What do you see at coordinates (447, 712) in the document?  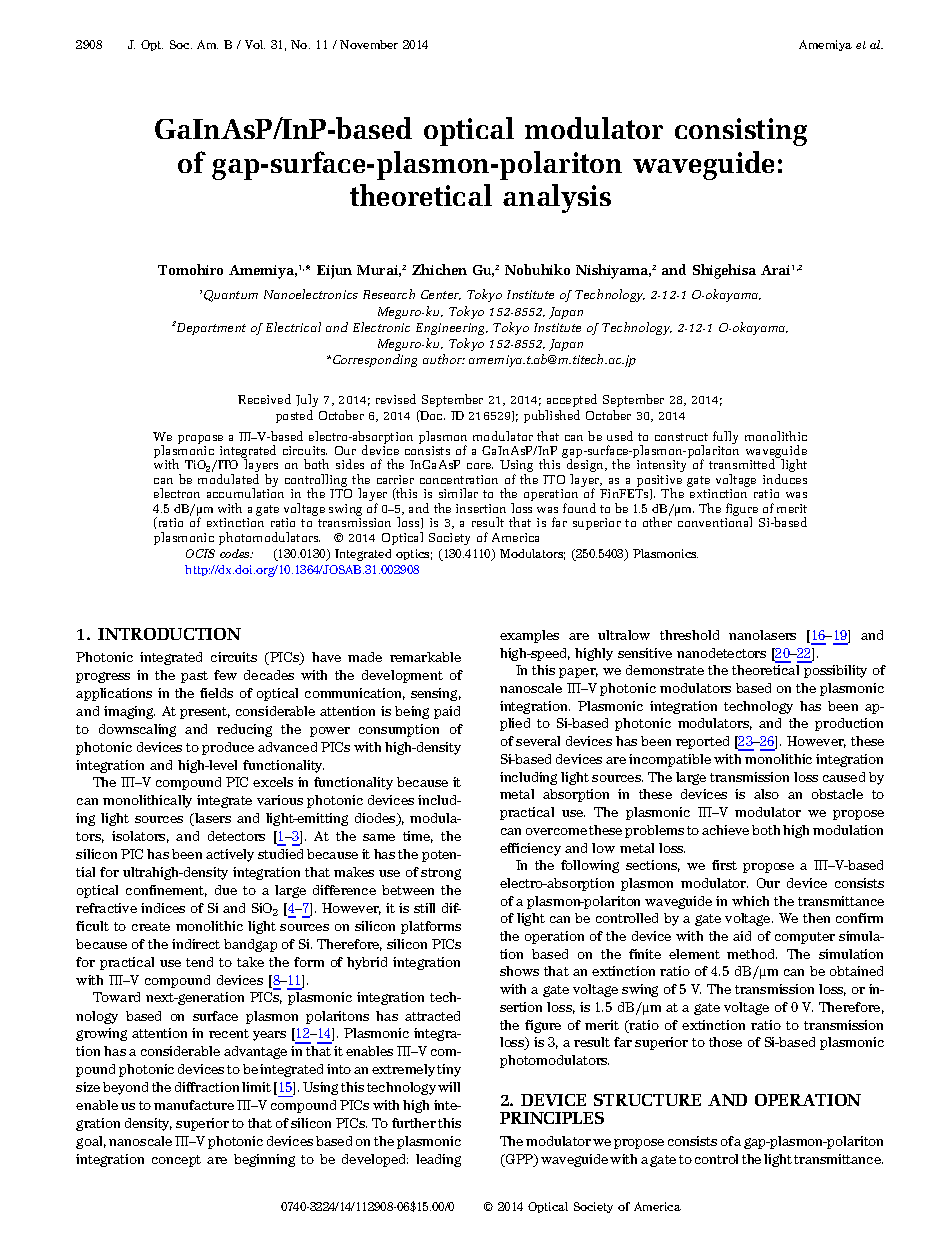 I see `paid` at bounding box center [447, 712].
